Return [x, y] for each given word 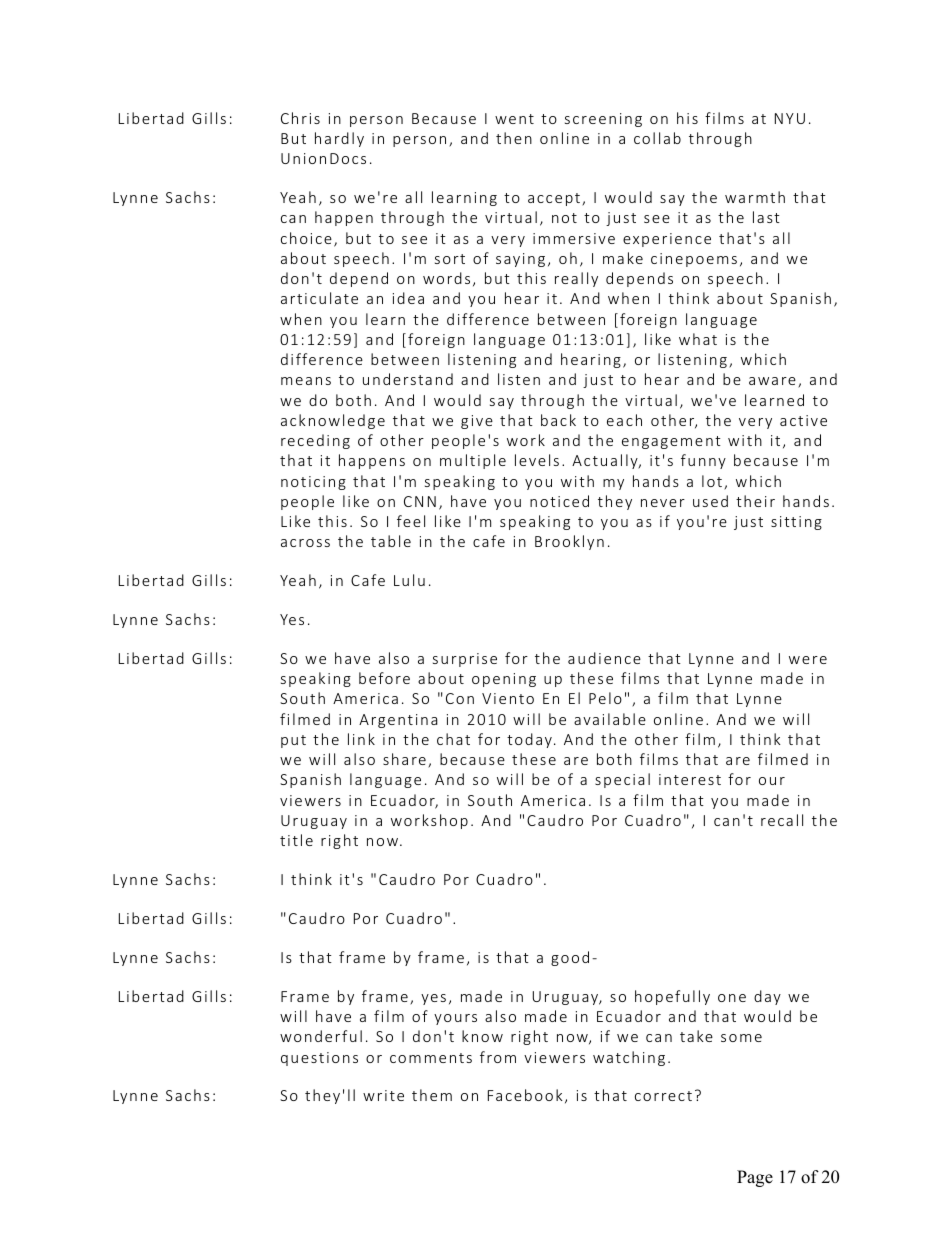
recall [782, 820]
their [755, 501]
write [383, 1095]
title [296, 840]
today [529, 740]
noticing [313, 483]
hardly [339, 139]
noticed [559, 501]
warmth [755, 197]
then [514, 138]
